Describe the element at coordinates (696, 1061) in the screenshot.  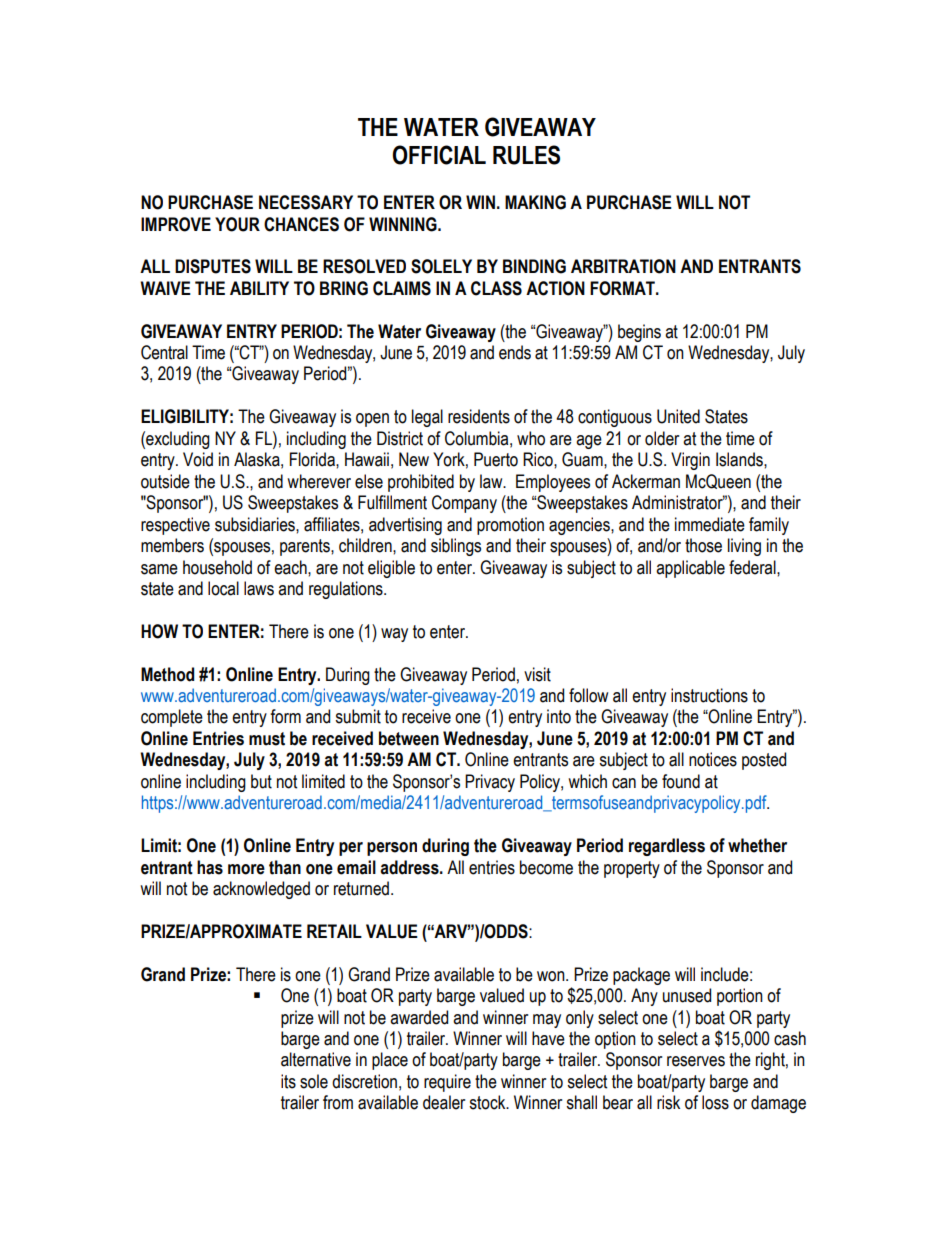
I see `reserves` at that location.
